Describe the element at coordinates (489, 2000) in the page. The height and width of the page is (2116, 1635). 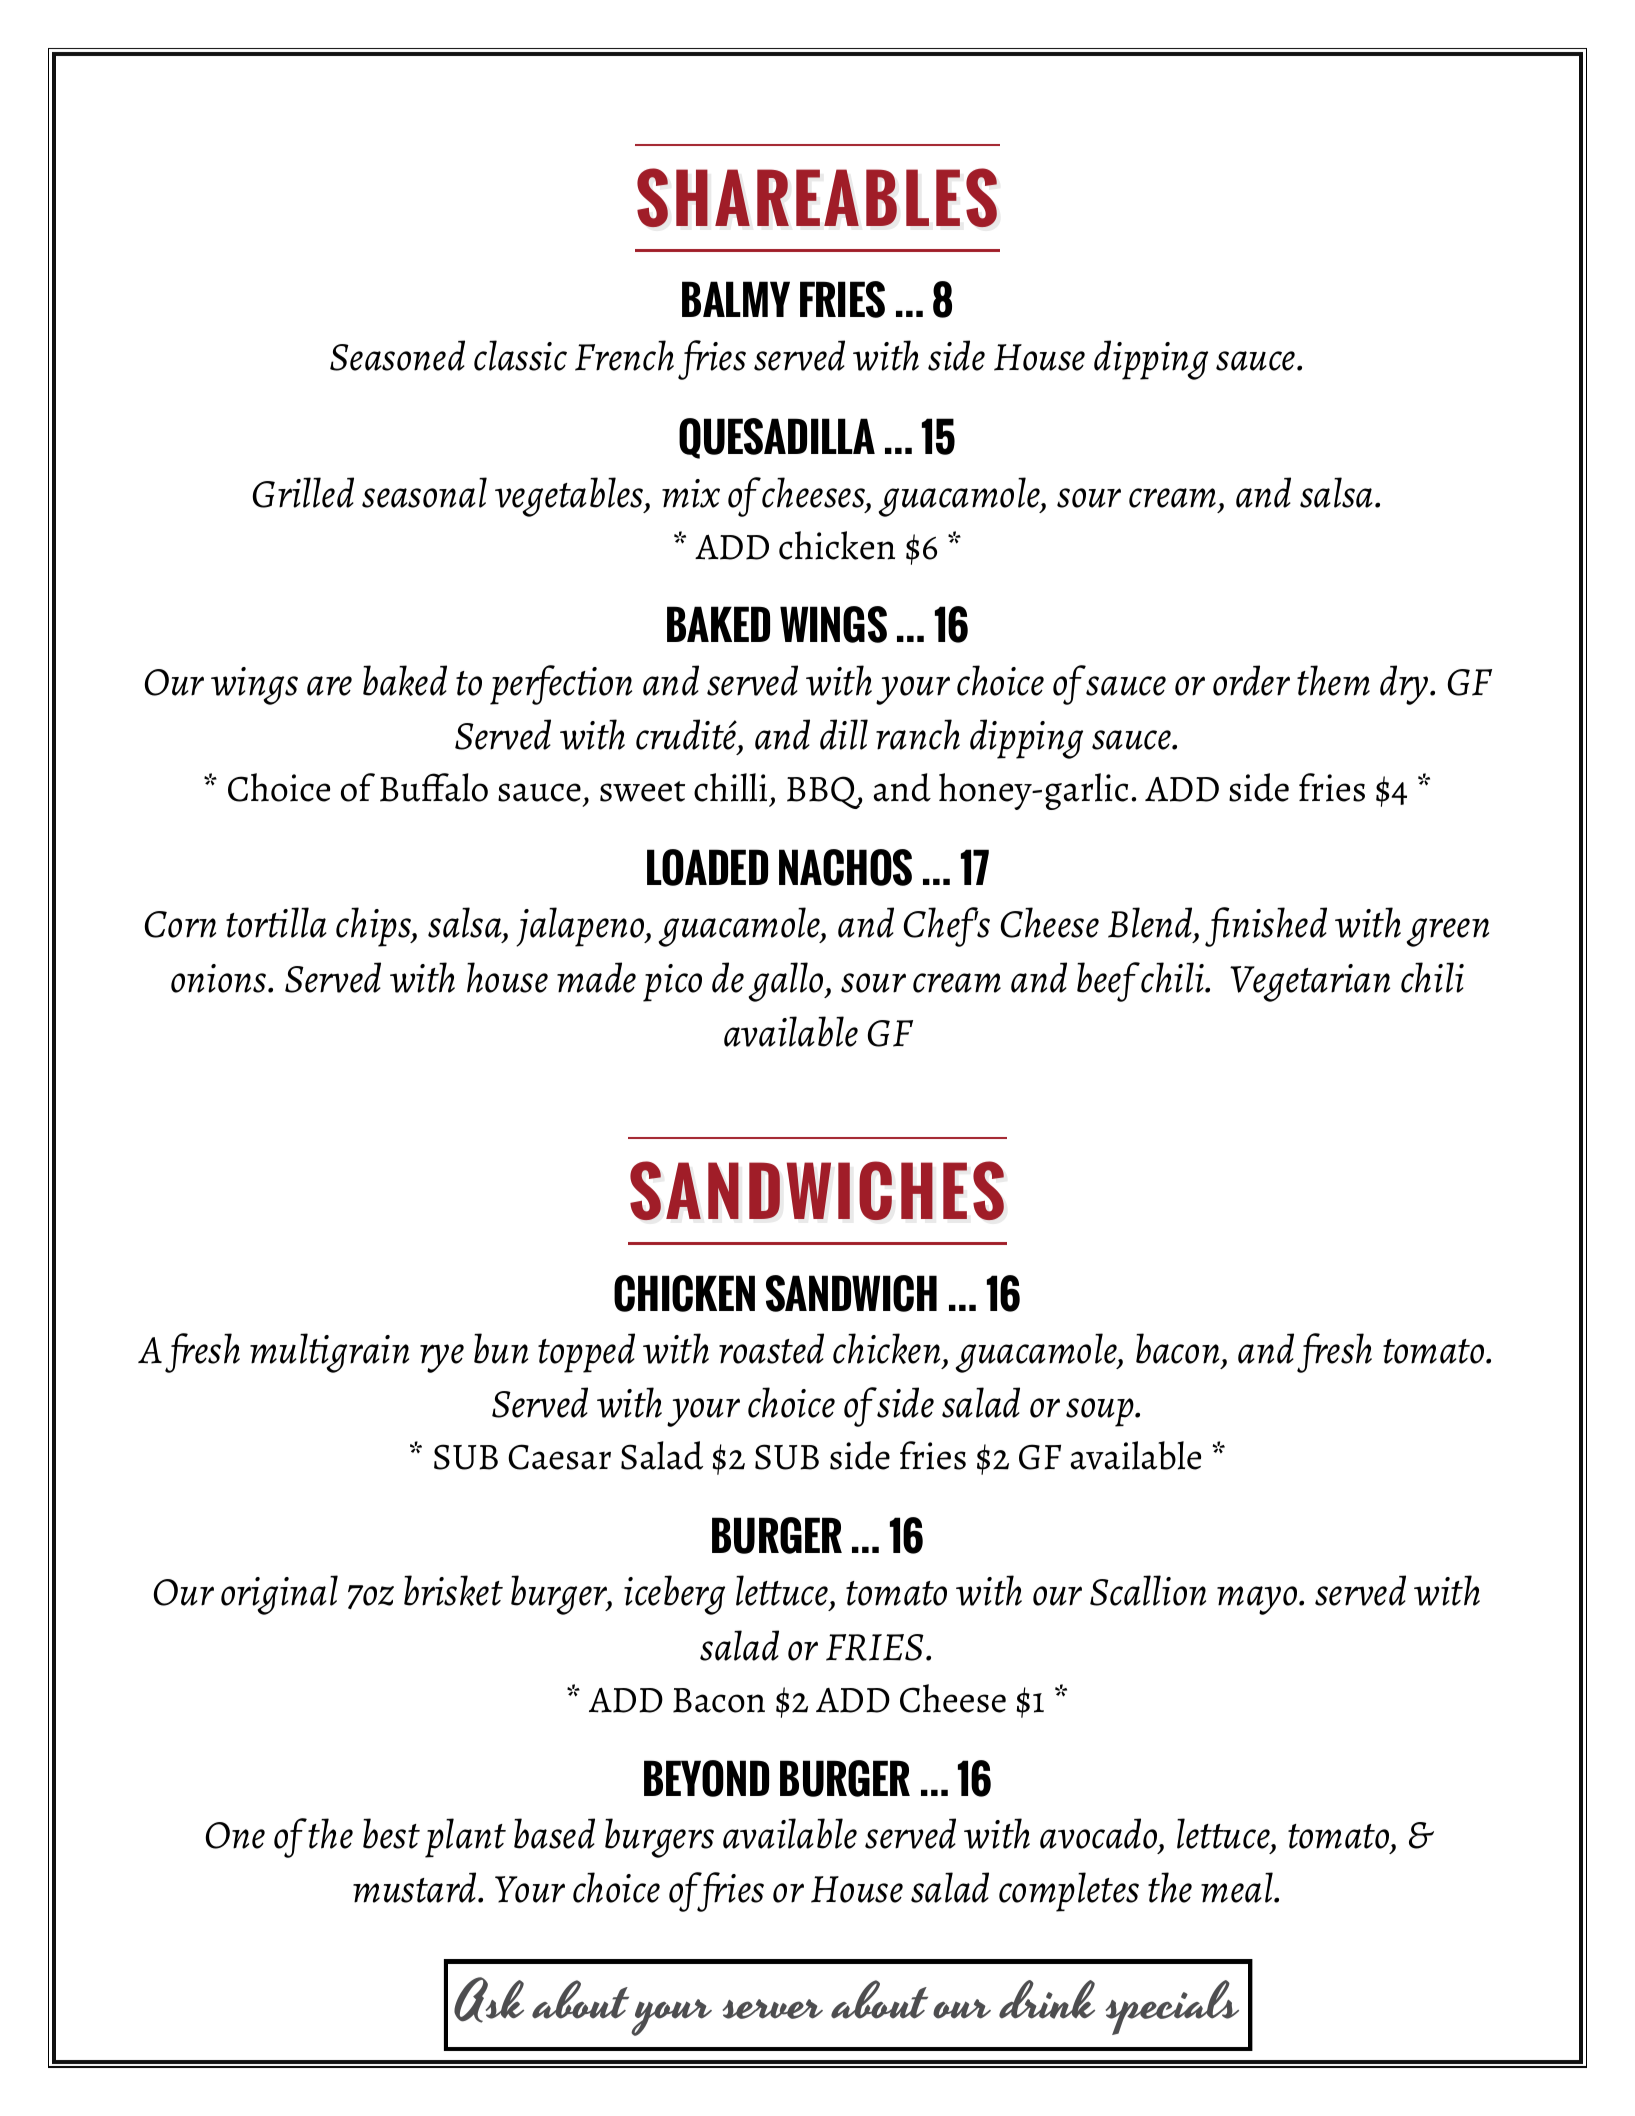
I see `Ask` at that location.
